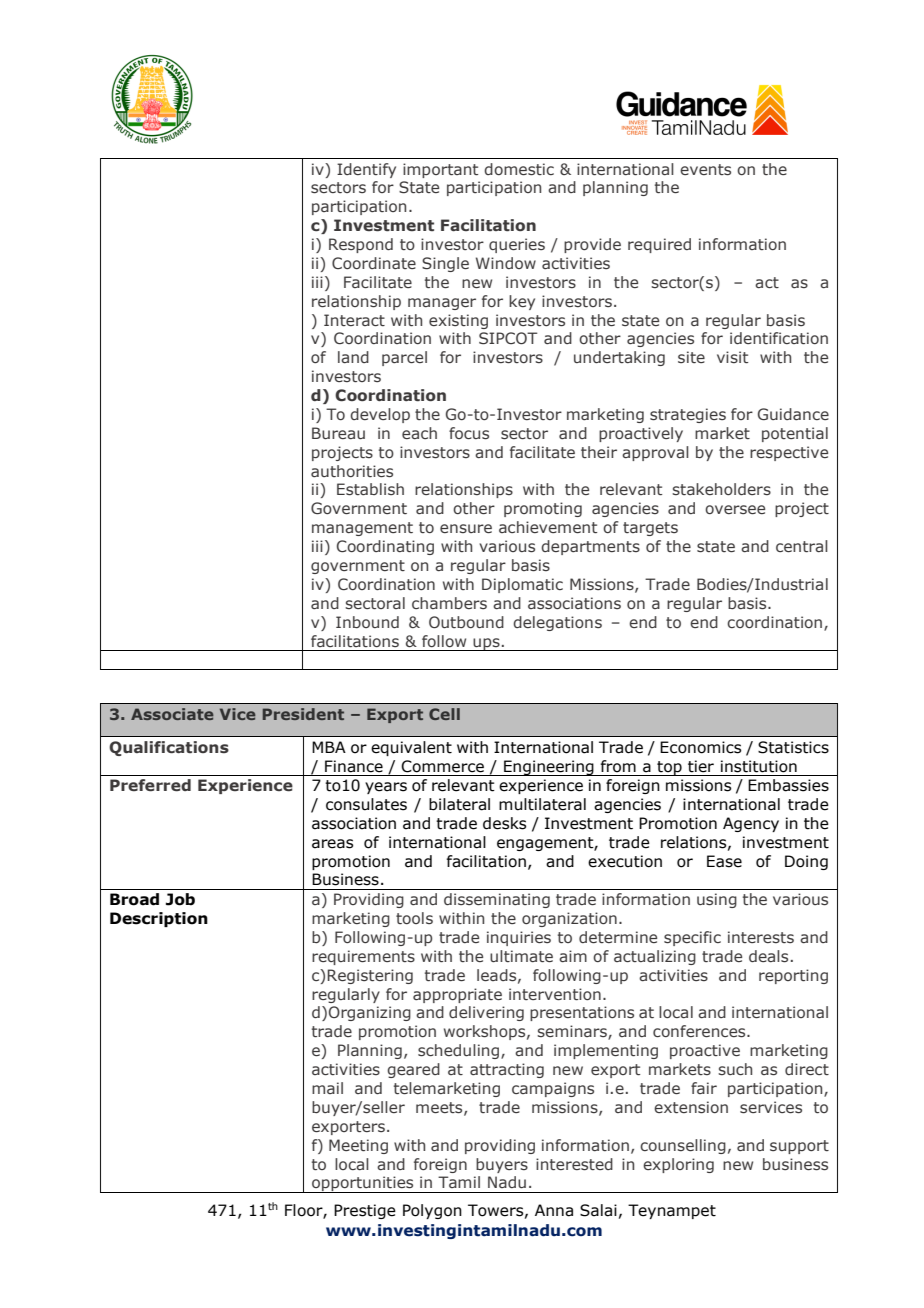 The height and width of the screenshot is (1308, 924). I want to click on exploring, so click(678, 1165).
